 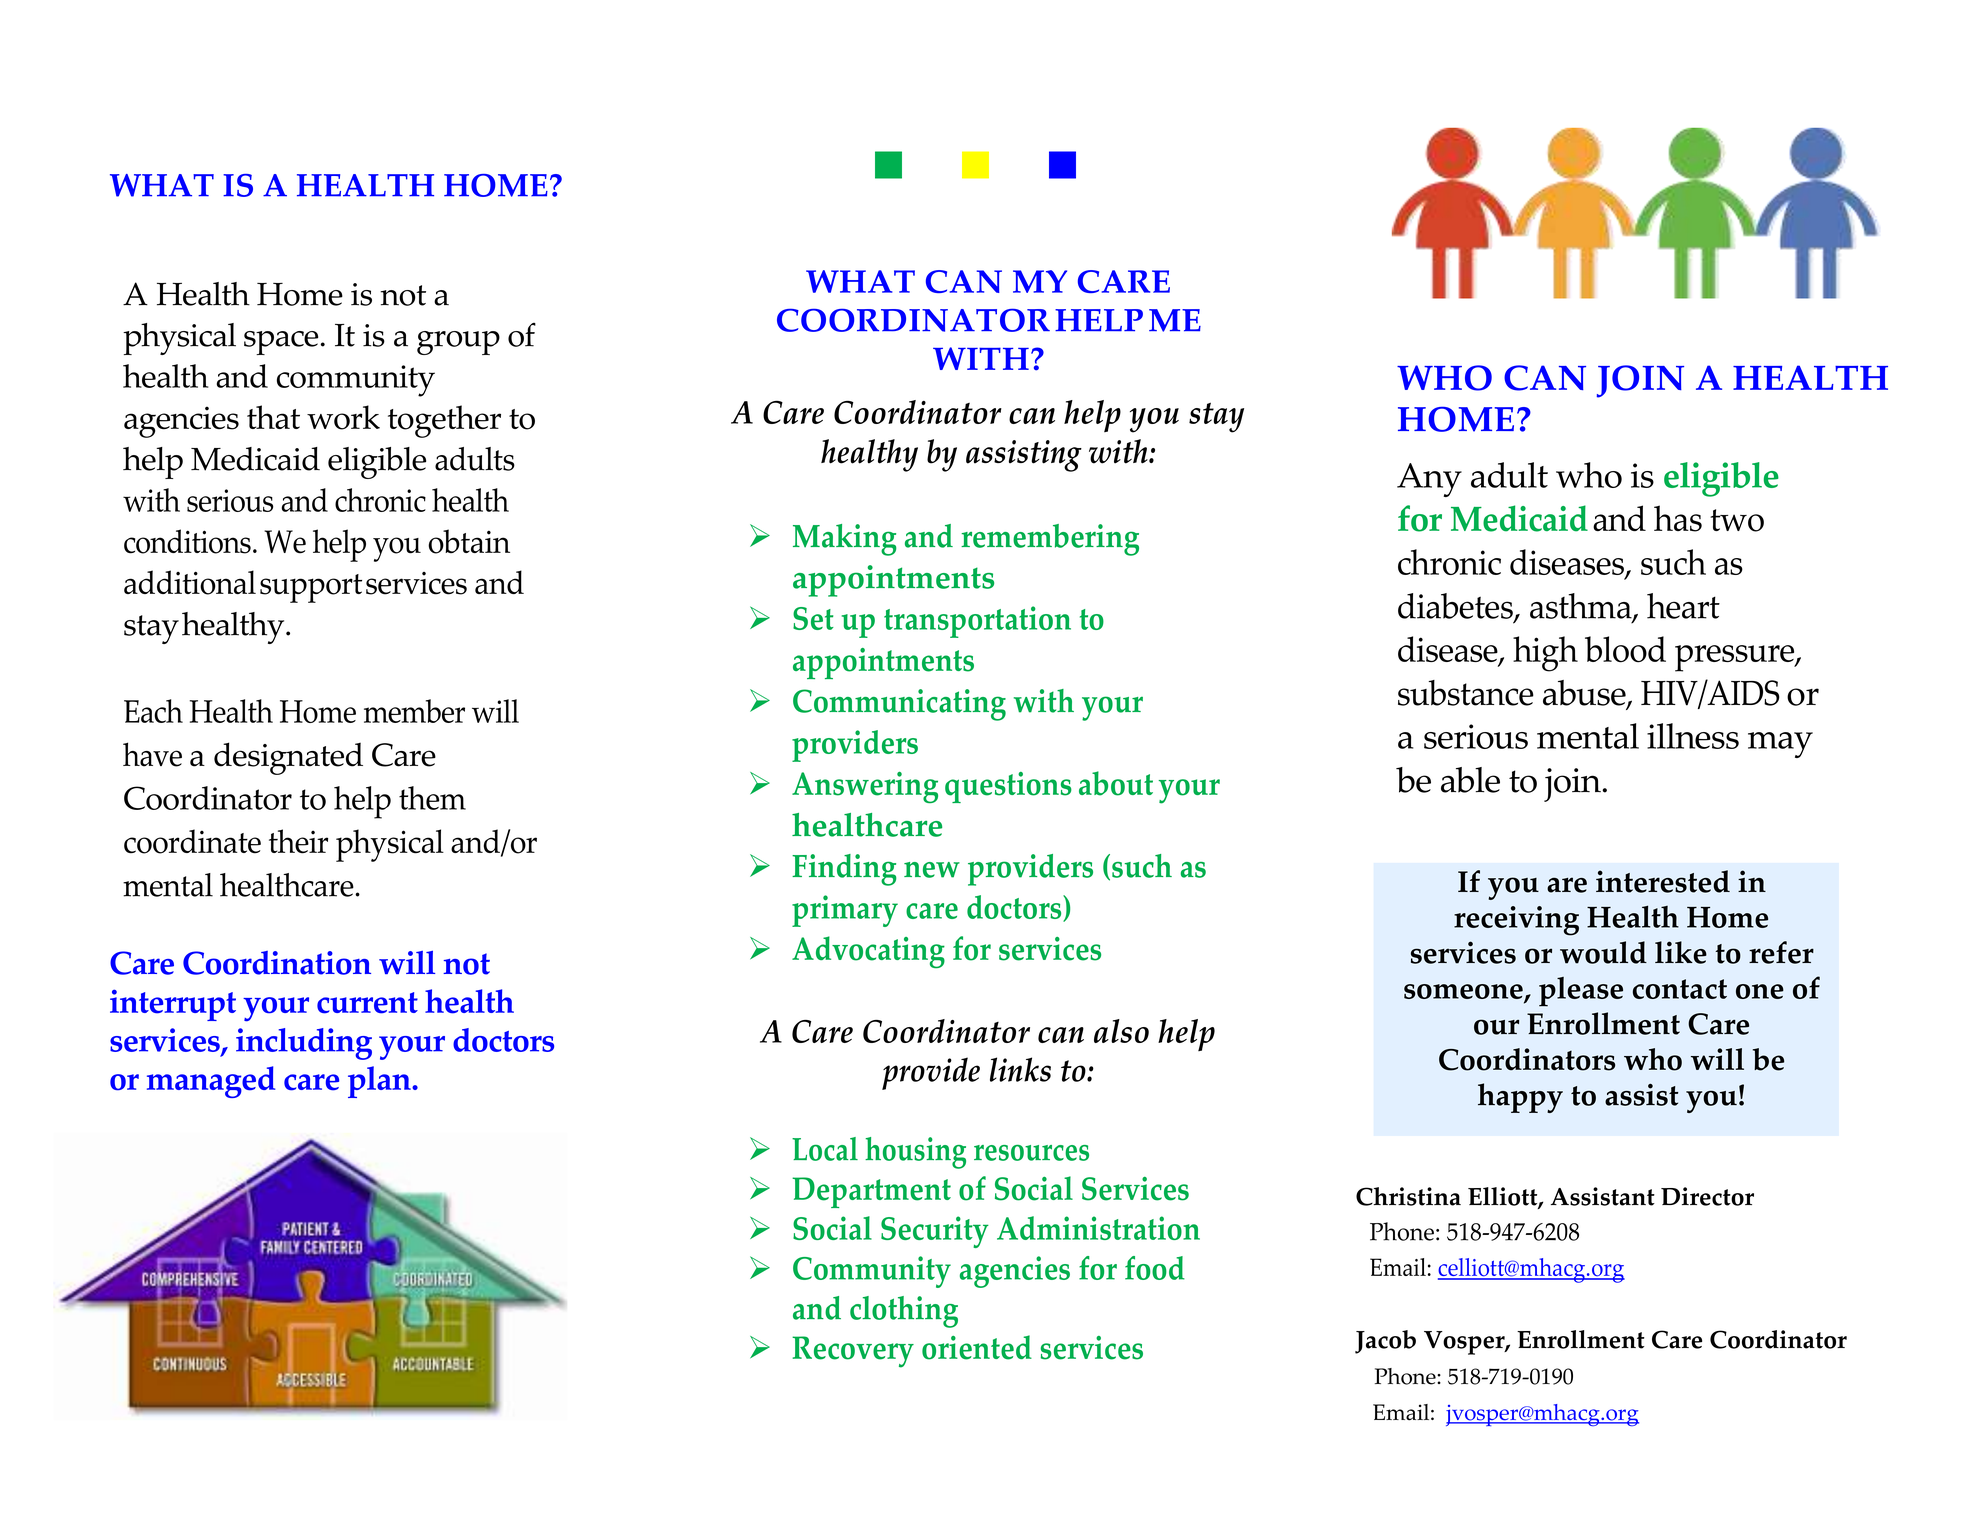 I want to click on interested, so click(x=1663, y=881).
